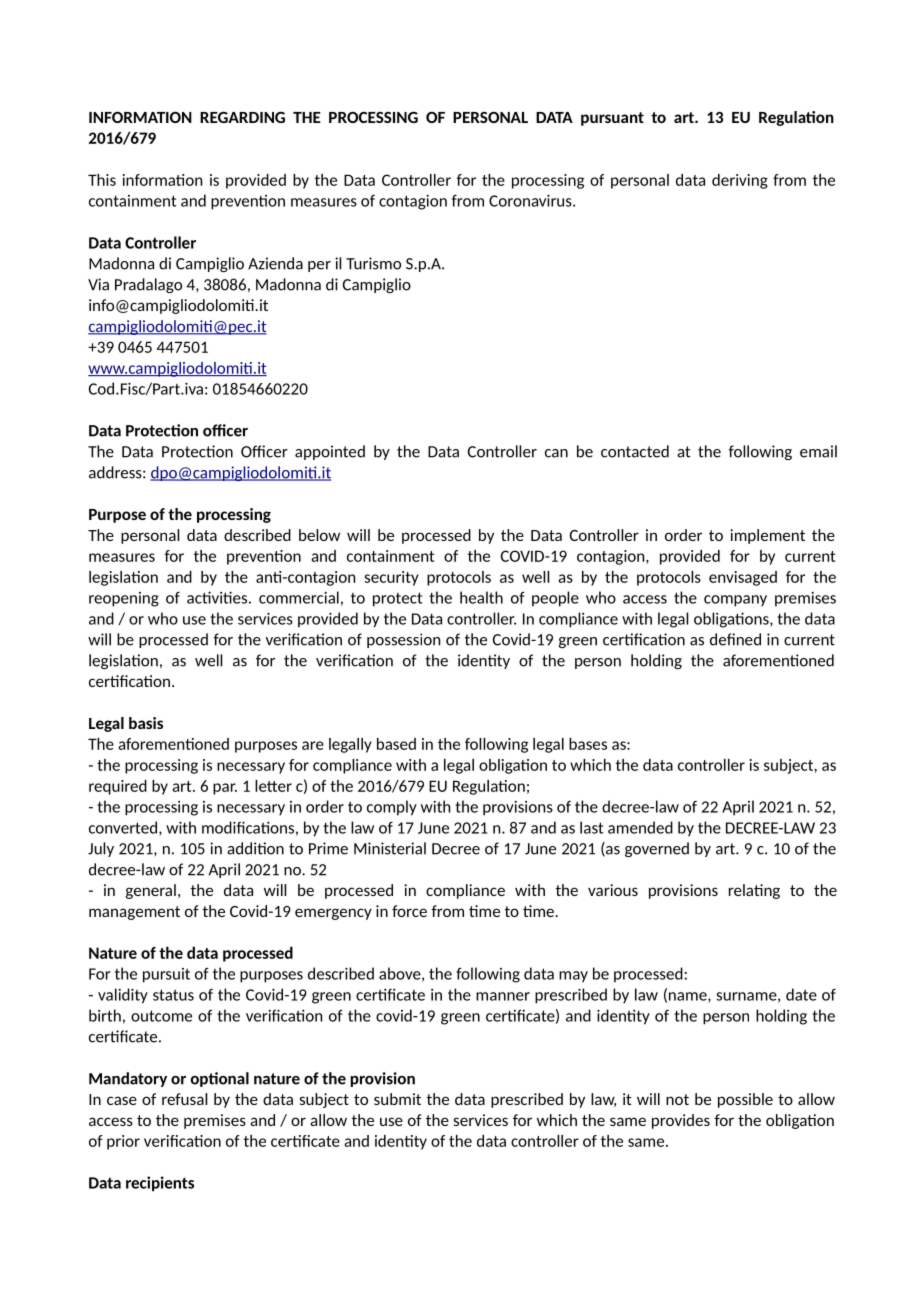 The image size is (924, 1308). I want to click on Via, so click(98, 284).
